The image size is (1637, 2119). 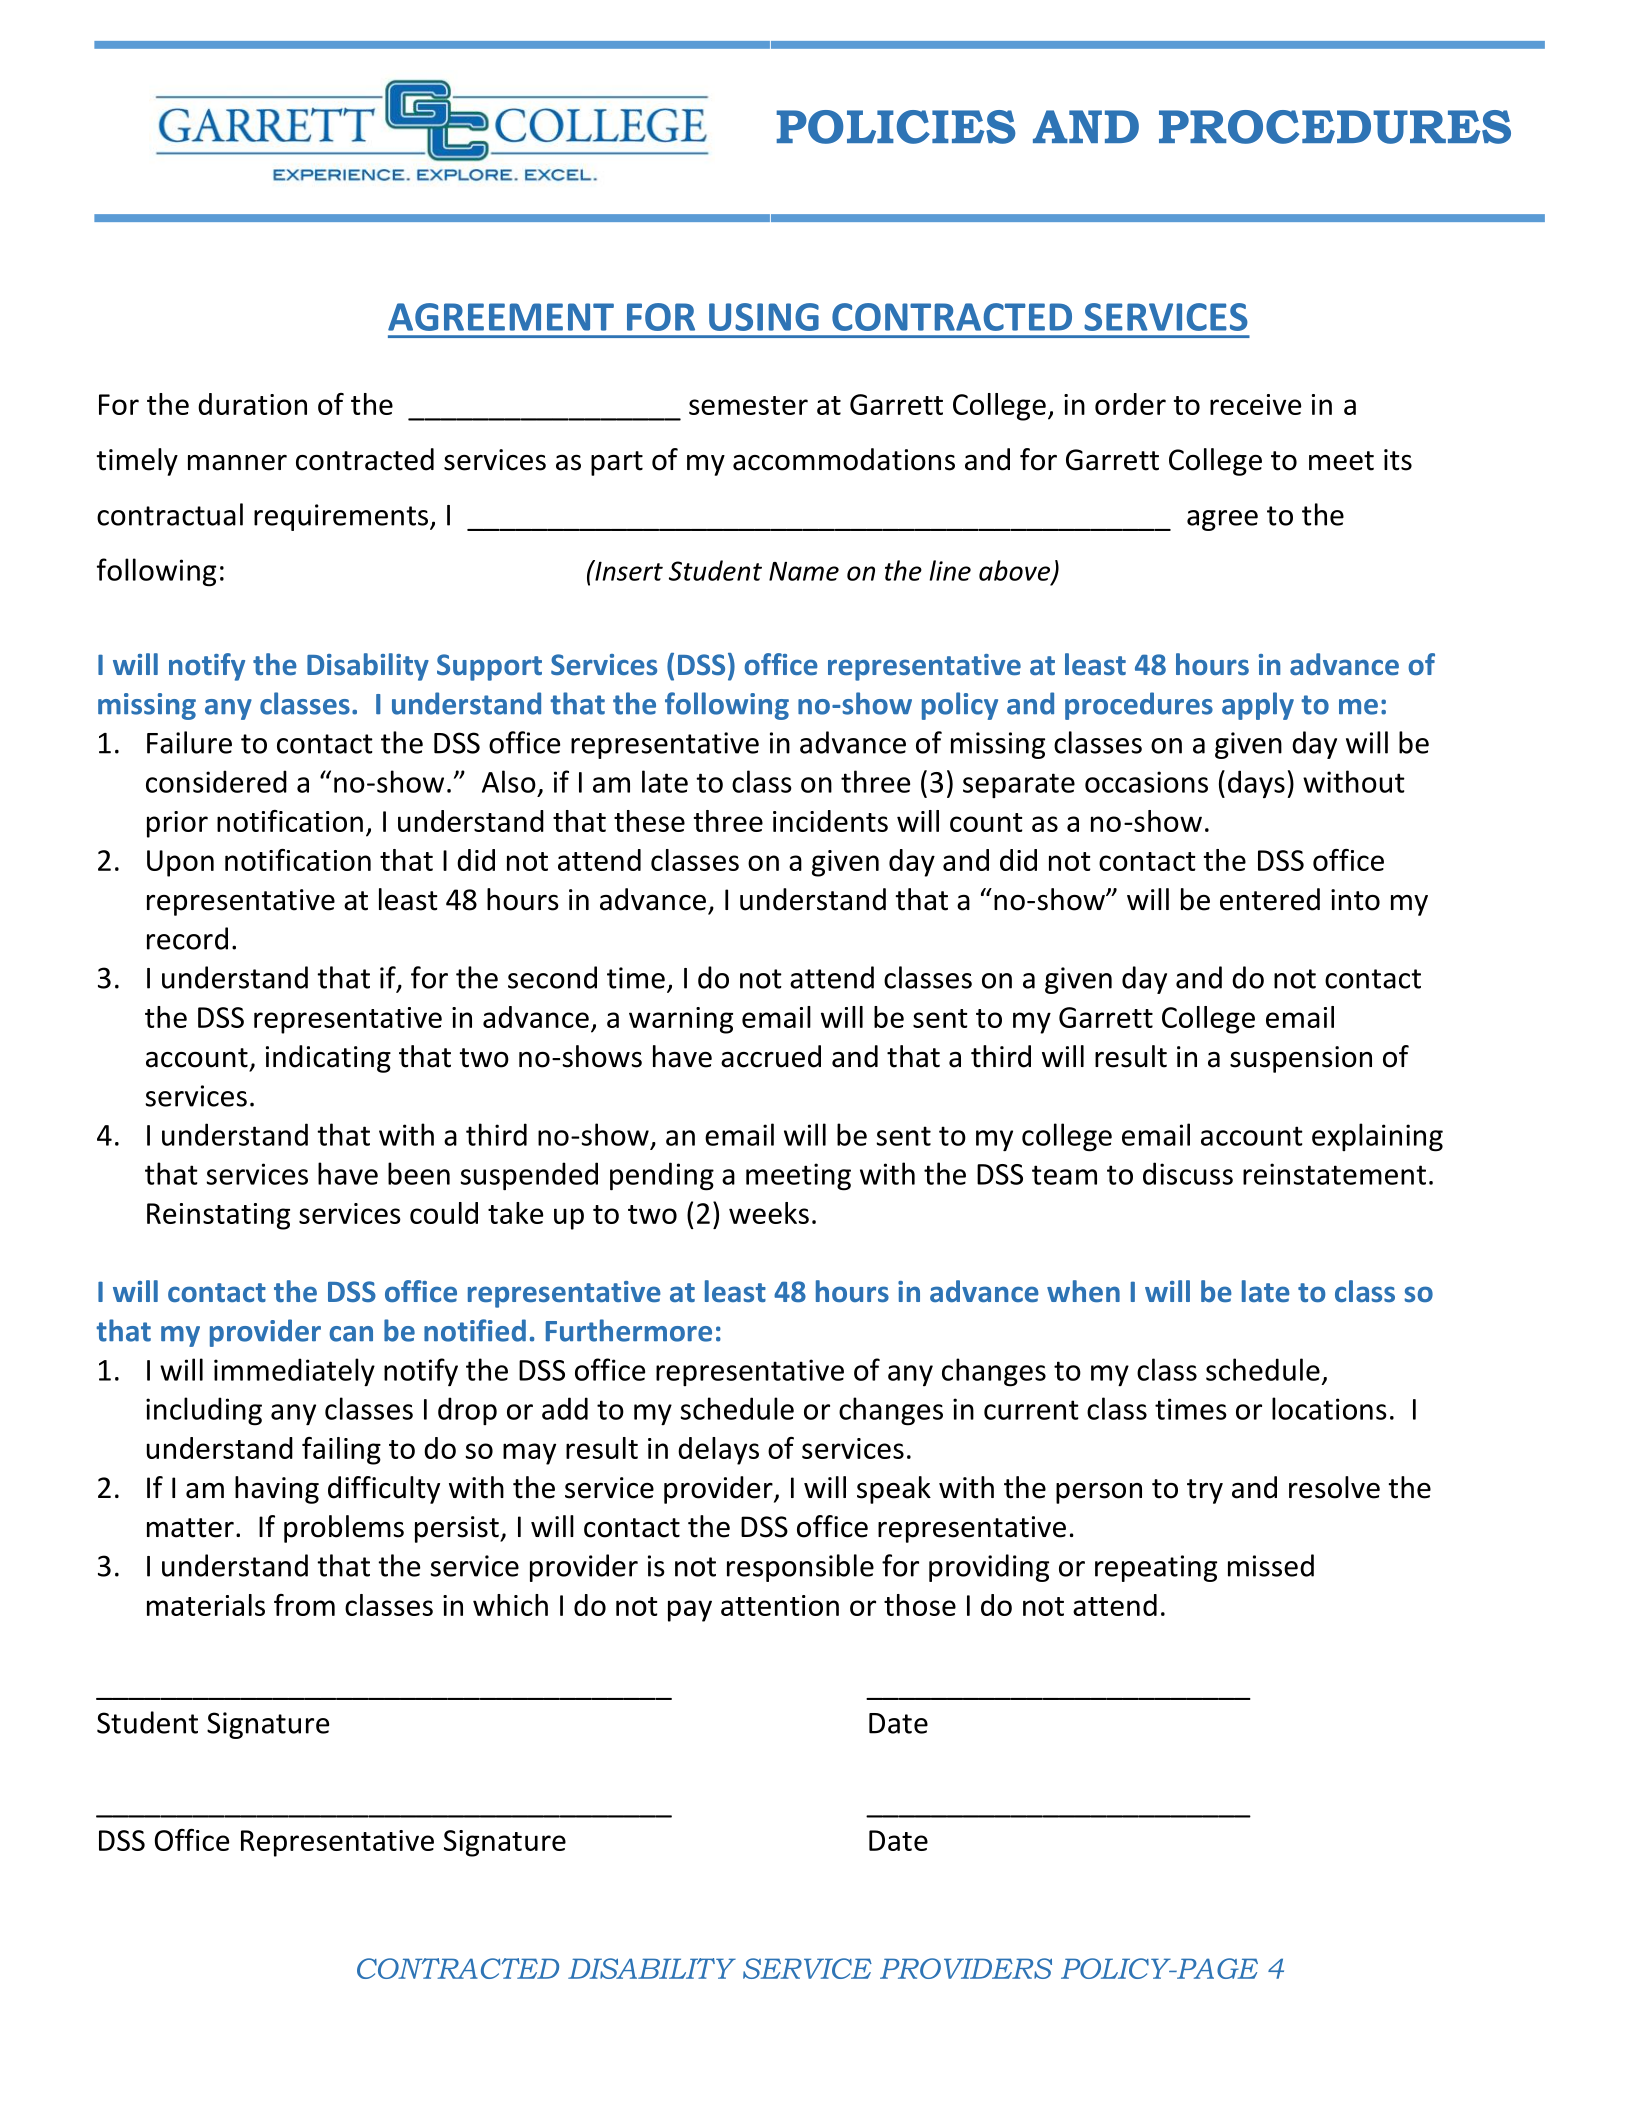 What do you see at coordinates (804, 571) in the document?
I see `Name` at bounding box center [804, 571].
